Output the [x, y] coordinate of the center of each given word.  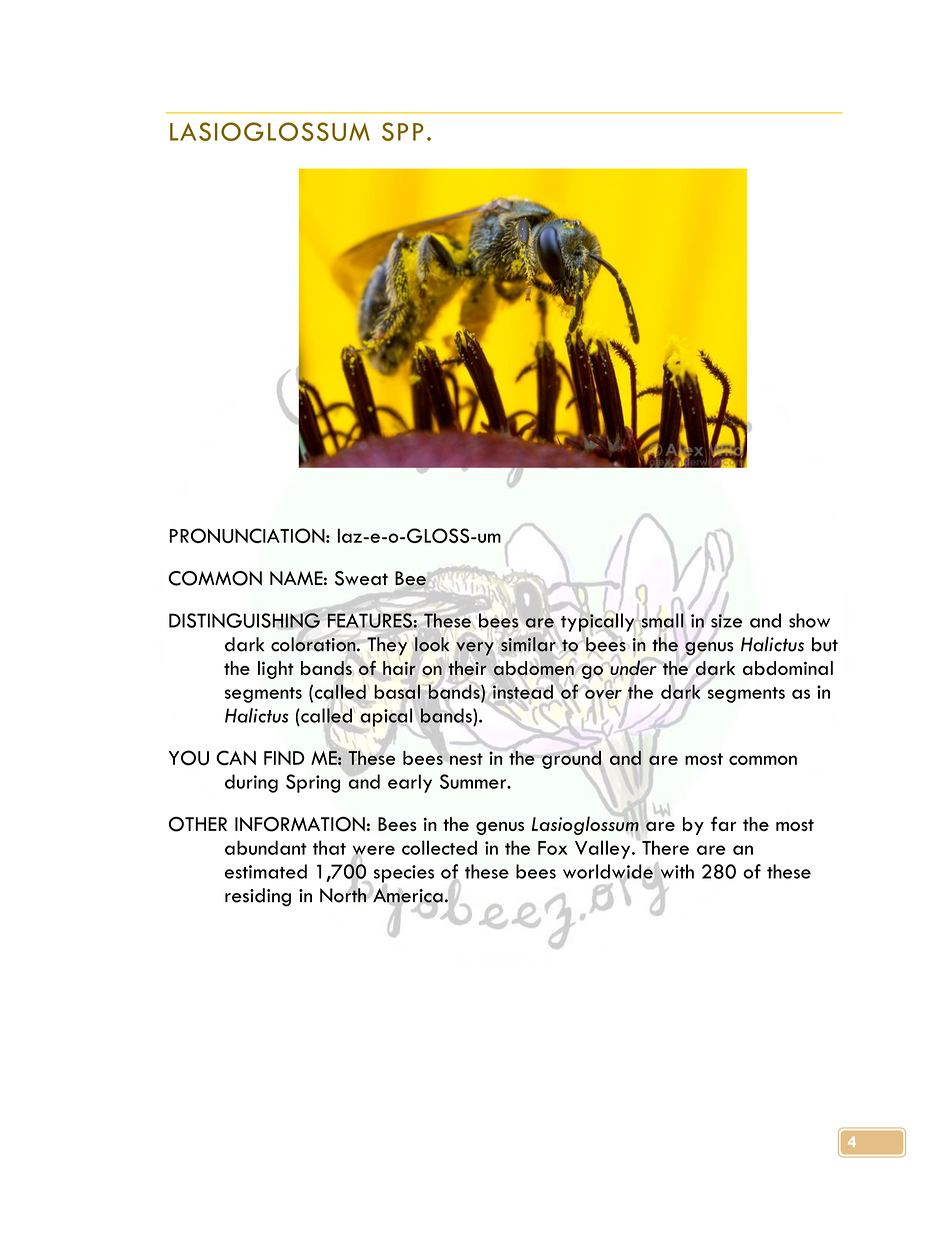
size [726, 621]
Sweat [361, 578]
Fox [553, 848]
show [809, 620]
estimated [266, 871]
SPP [403, 131]
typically [598, 622]
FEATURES [370, 620]
